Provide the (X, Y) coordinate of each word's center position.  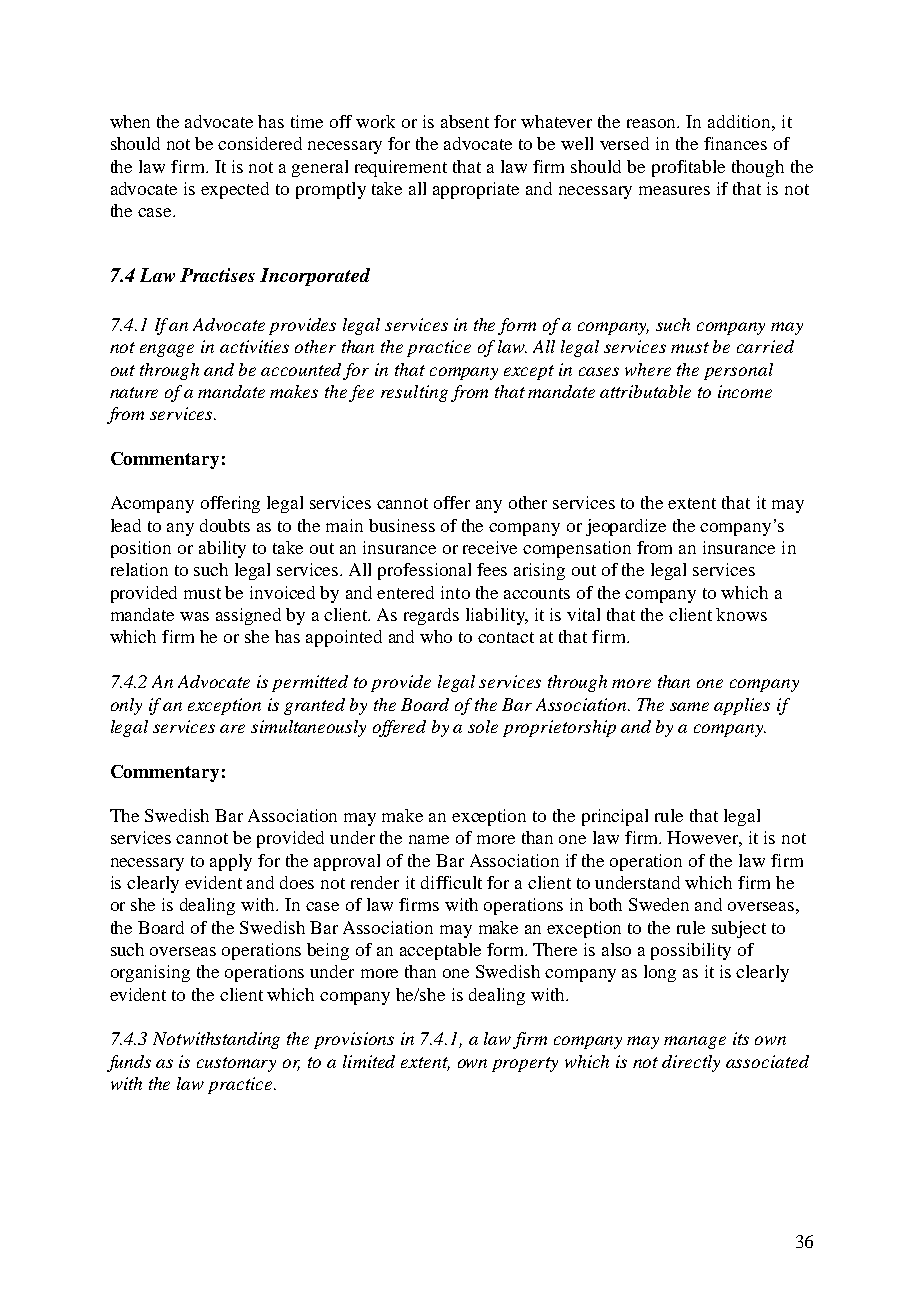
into (455, 592)
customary (236, 1064)
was (194, 616)
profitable (688, 168)
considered (260, 143)
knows (741, 614)
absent (465, 121)
